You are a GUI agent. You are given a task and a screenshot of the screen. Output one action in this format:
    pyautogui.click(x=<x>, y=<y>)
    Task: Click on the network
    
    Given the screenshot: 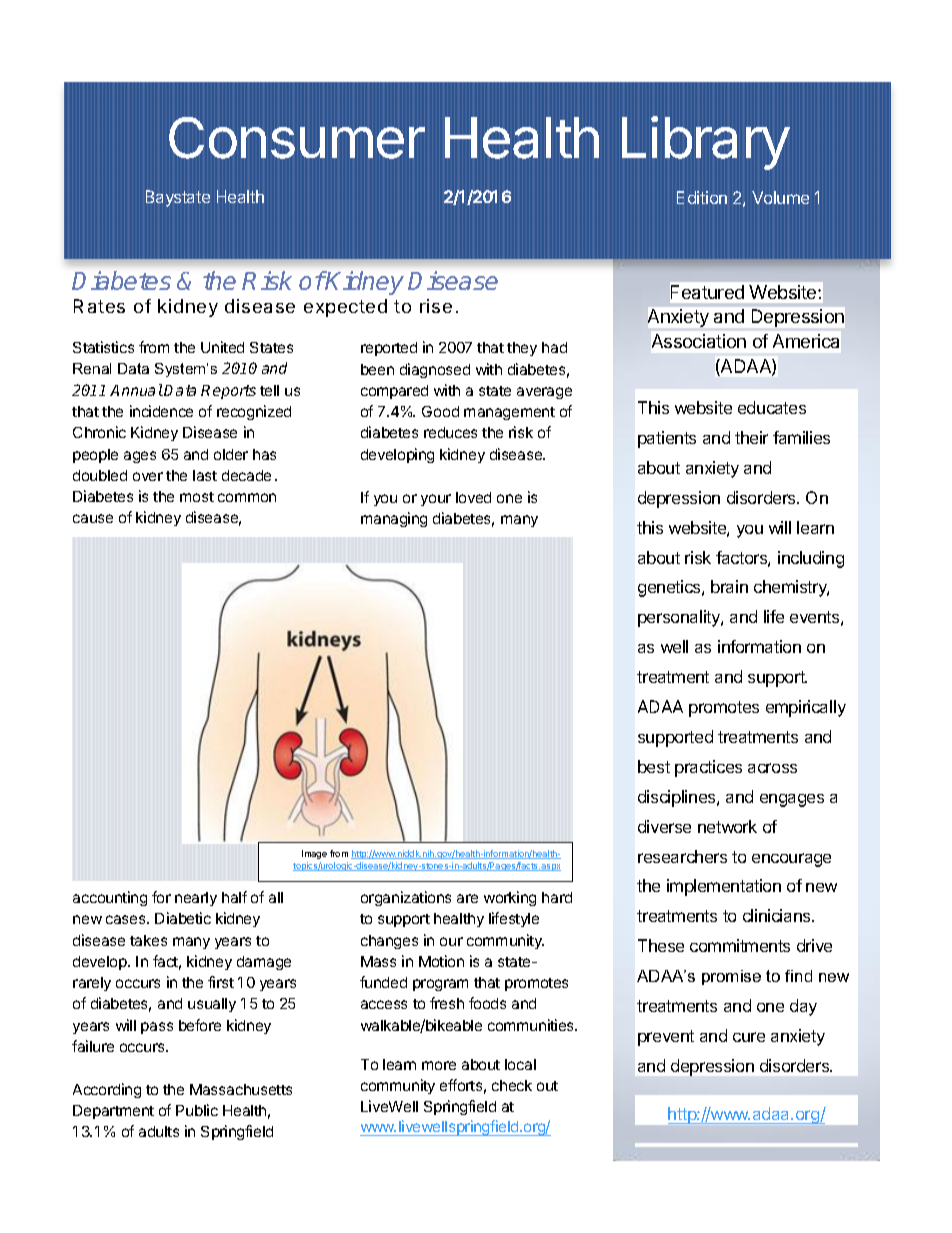 What is the action you would take?
    pyautogui.click(x=727, y=826)
